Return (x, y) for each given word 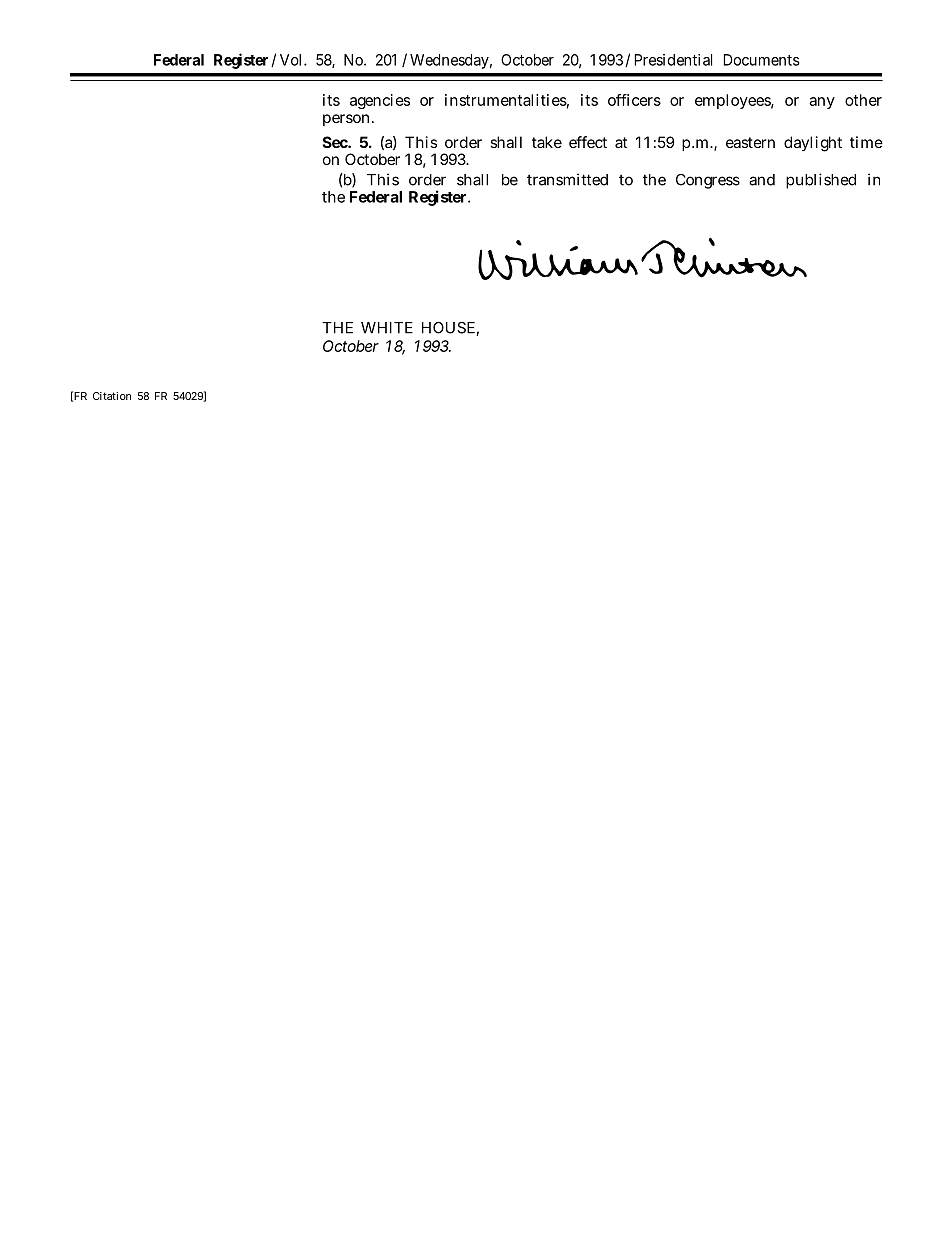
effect (588, 142)
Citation (112, 396)
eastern (750, 142)
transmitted (567, 179)
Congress (708, 181)
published (821, 181)
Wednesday (451, 61)
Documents (761, 60)
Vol (292, 60)
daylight (813, 144)
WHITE (387, 328)
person (348, 120)
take (547, 142)
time (866, 142)
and (762, 180)
